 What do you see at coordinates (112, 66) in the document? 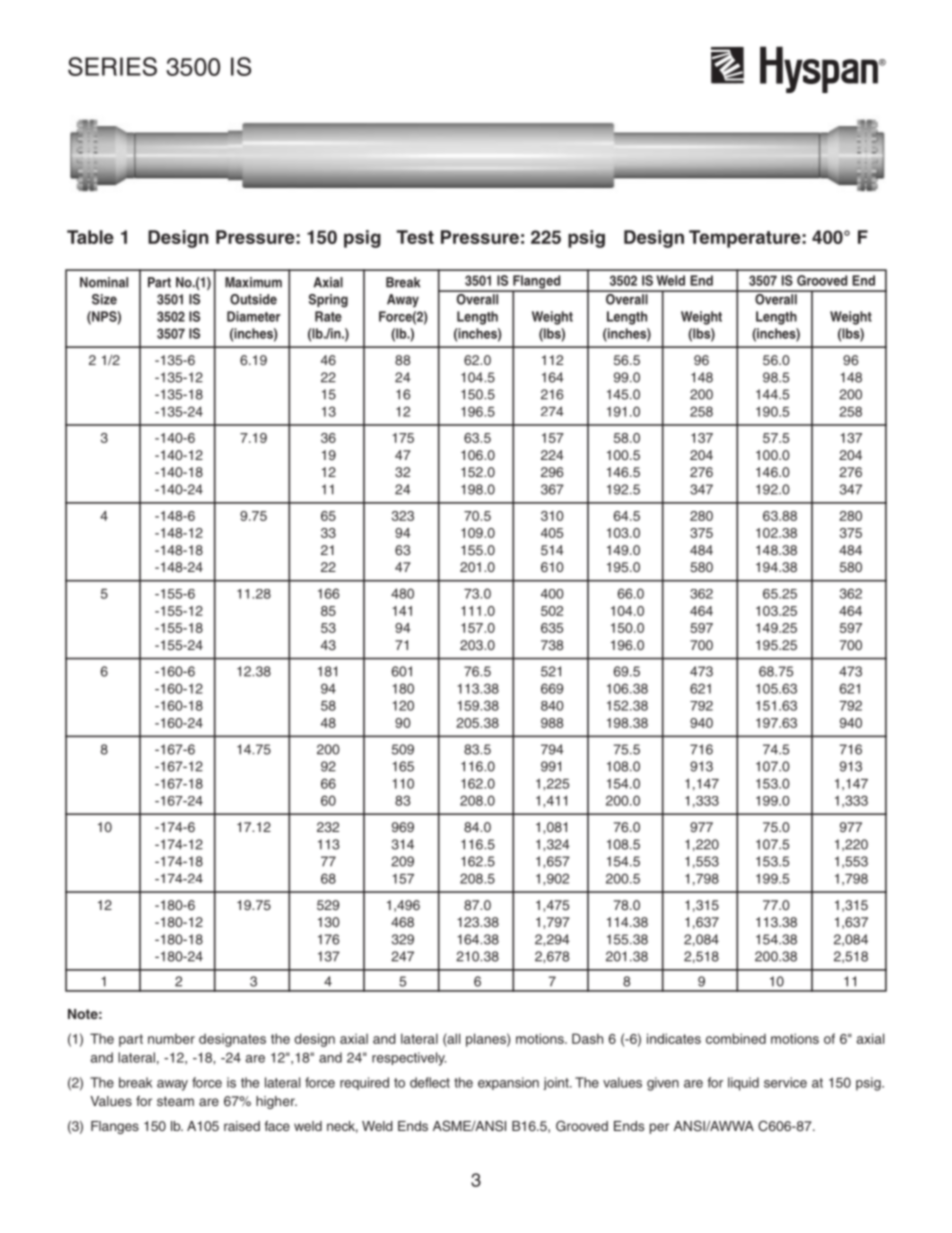
I see `SERIES` at bounding box center [112, 66].
